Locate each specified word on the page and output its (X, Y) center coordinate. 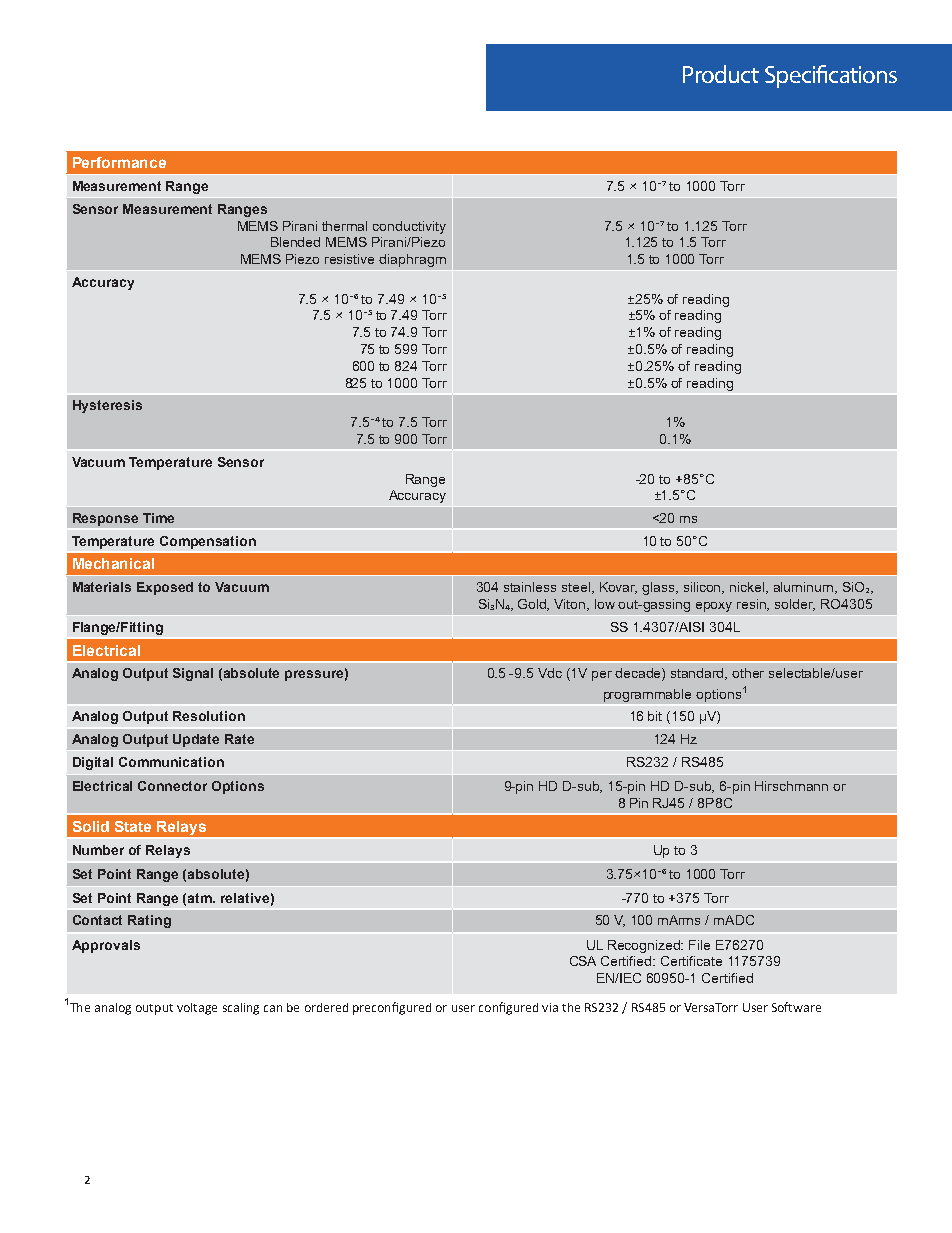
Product (721, 74)
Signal (193, 674)
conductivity (409, 227)
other (748, 673)
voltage (197, 1009)
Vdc (550, 673)
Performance (119, 162)
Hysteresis (107, 406)
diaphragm (412, 260)
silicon (704, 588)
